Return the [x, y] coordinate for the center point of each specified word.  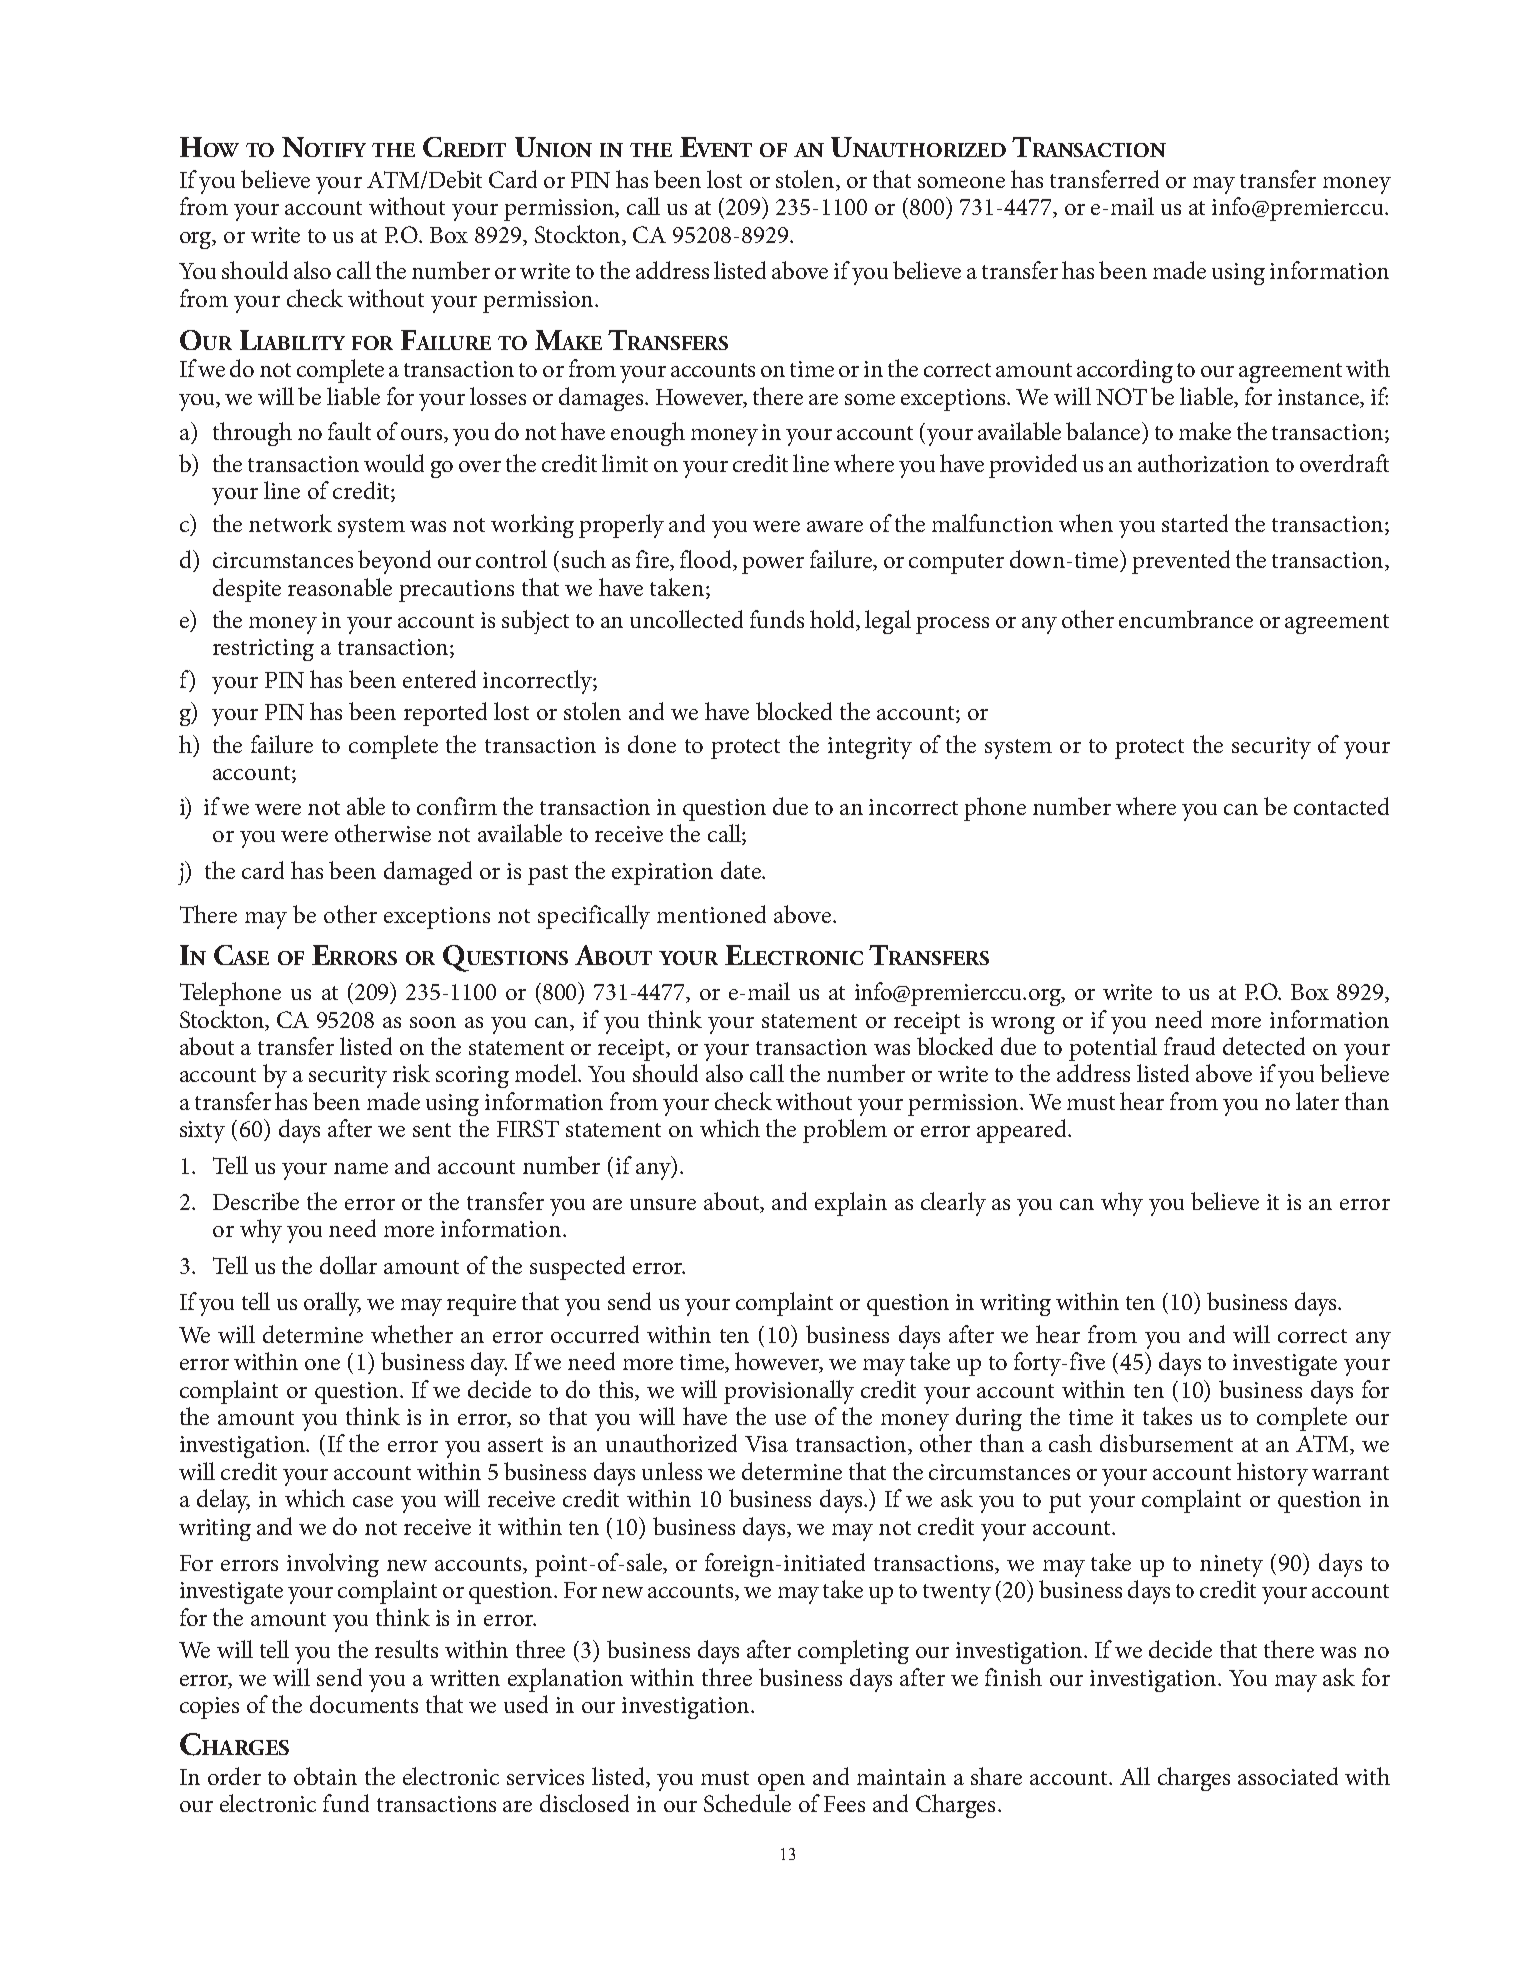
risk [411, 1073]
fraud [1189, 1046]
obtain [325, 1776]
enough [648, 434]
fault [349, 431]
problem [845, 1131]
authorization [1203, 463]
